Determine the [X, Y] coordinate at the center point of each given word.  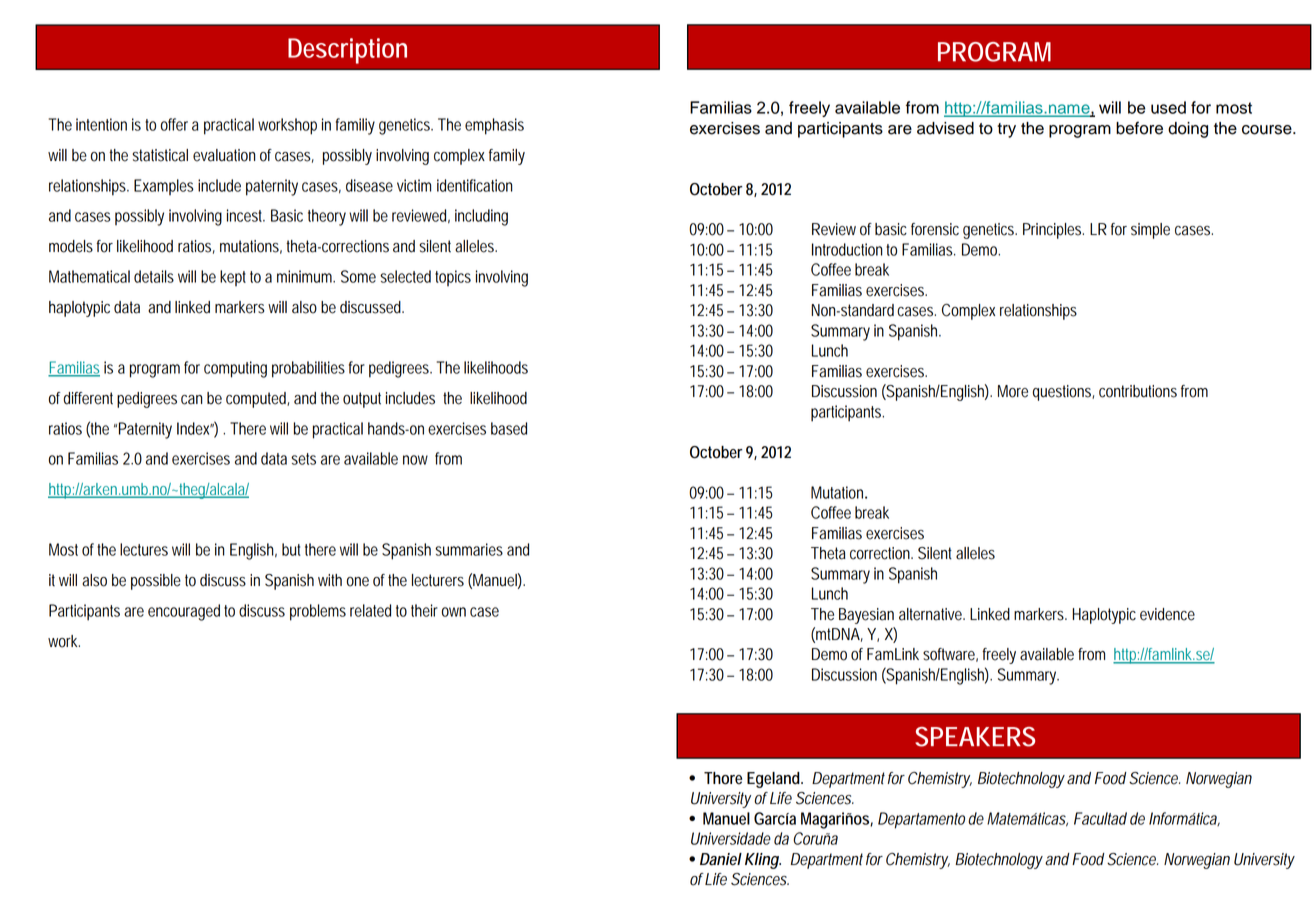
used [1168, 107]
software [950, 655]
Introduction [847, 249]
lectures [144, 549]
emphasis [494, 126]
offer [174, 124]
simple [1150, 231]
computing [235, 369]
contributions [1138, 391]
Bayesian [866, 616]
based [509, 428]
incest [246, 215]
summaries [469, 549]
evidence [1167, 614]
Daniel [721, 859]
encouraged [184, 612]
